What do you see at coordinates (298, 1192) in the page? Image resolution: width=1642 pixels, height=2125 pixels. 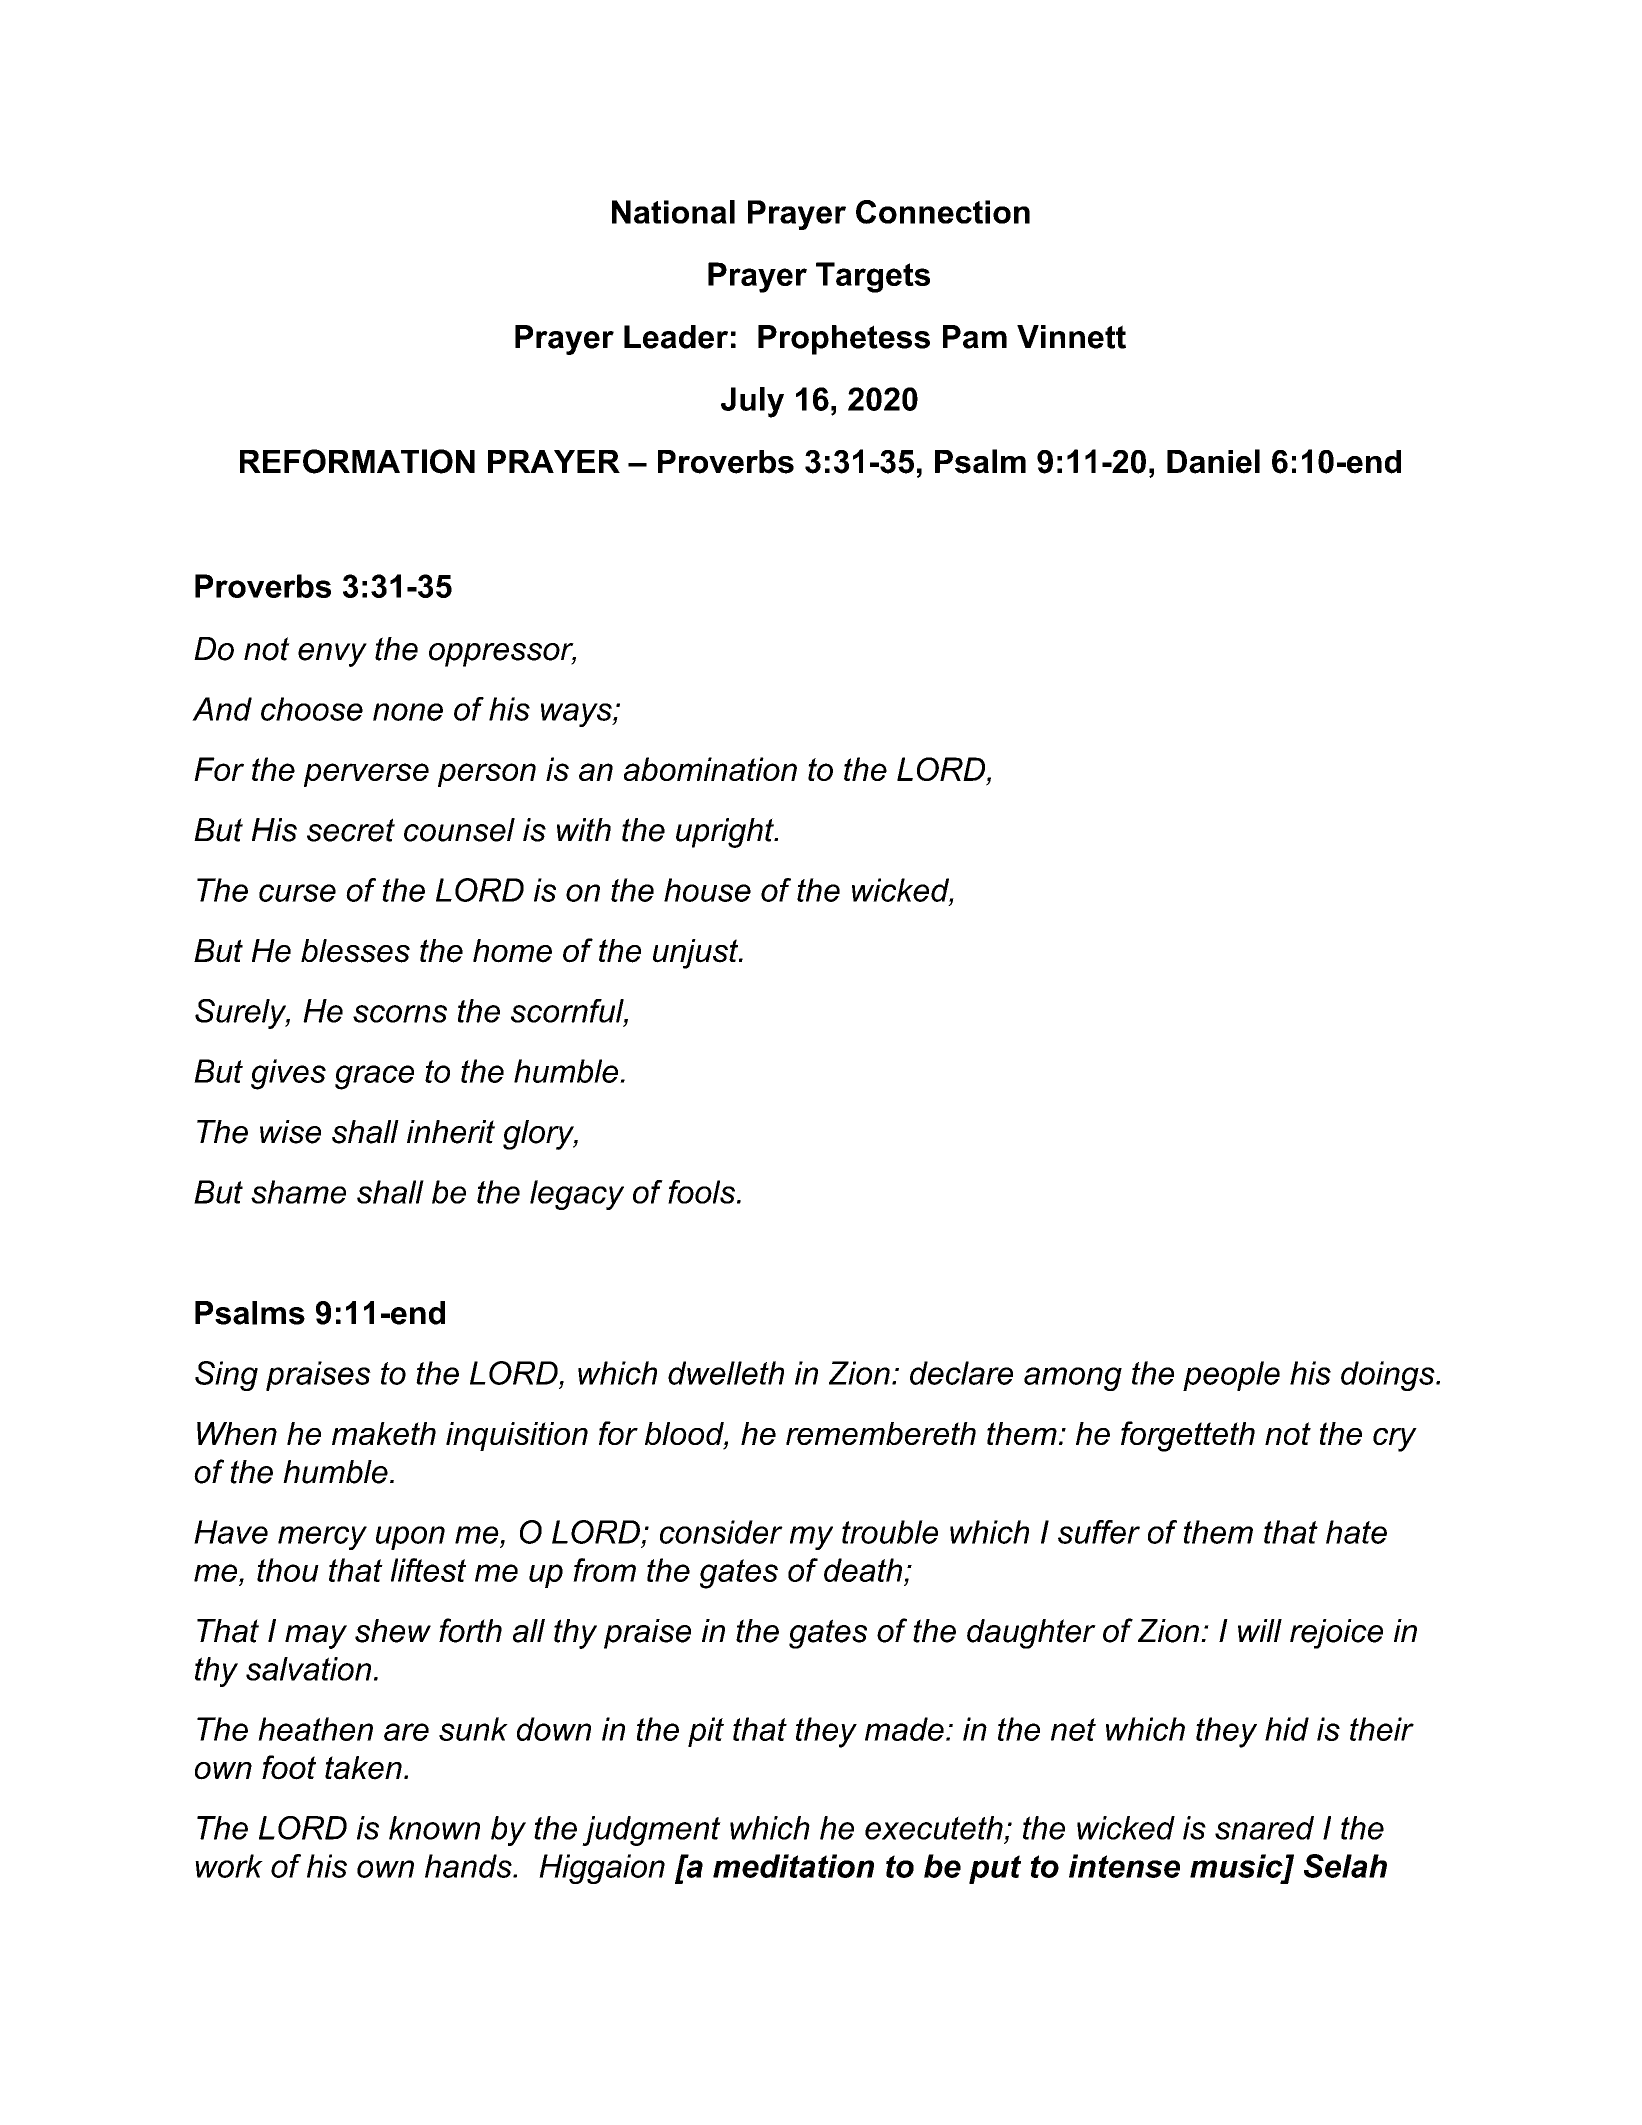 I see `shame` at bounding box center [298, 1192].
